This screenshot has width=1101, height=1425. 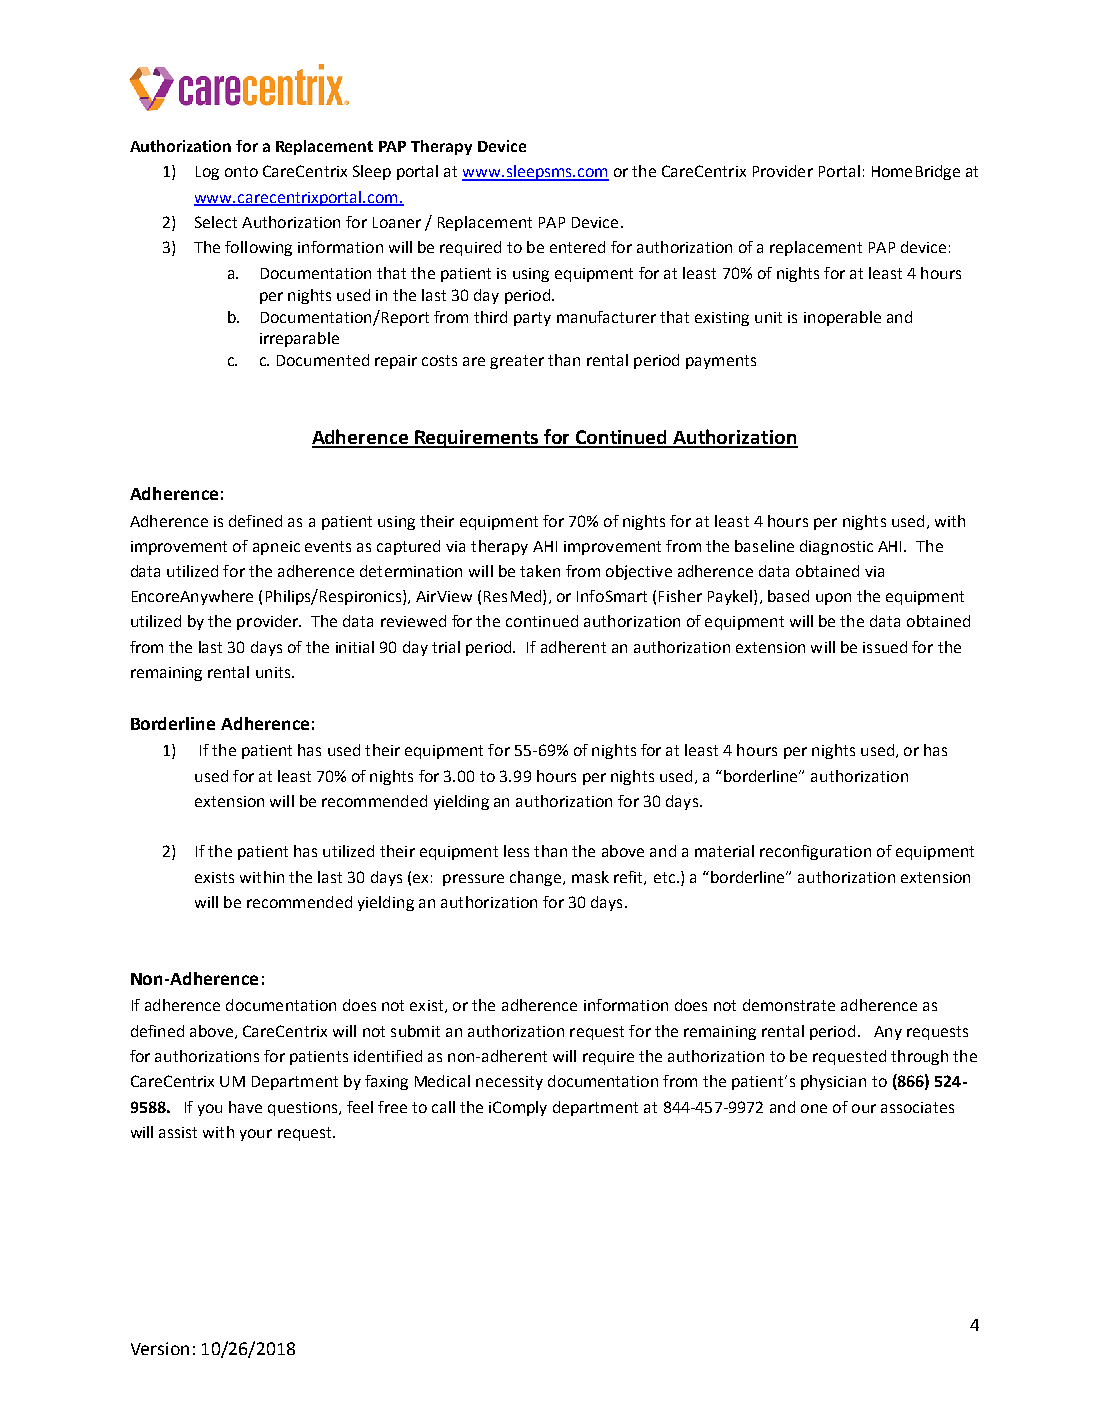 What do you see at coordinates (842, 318) in the screenshot?
I see `inoperable` at bounding box center [842, 318].
